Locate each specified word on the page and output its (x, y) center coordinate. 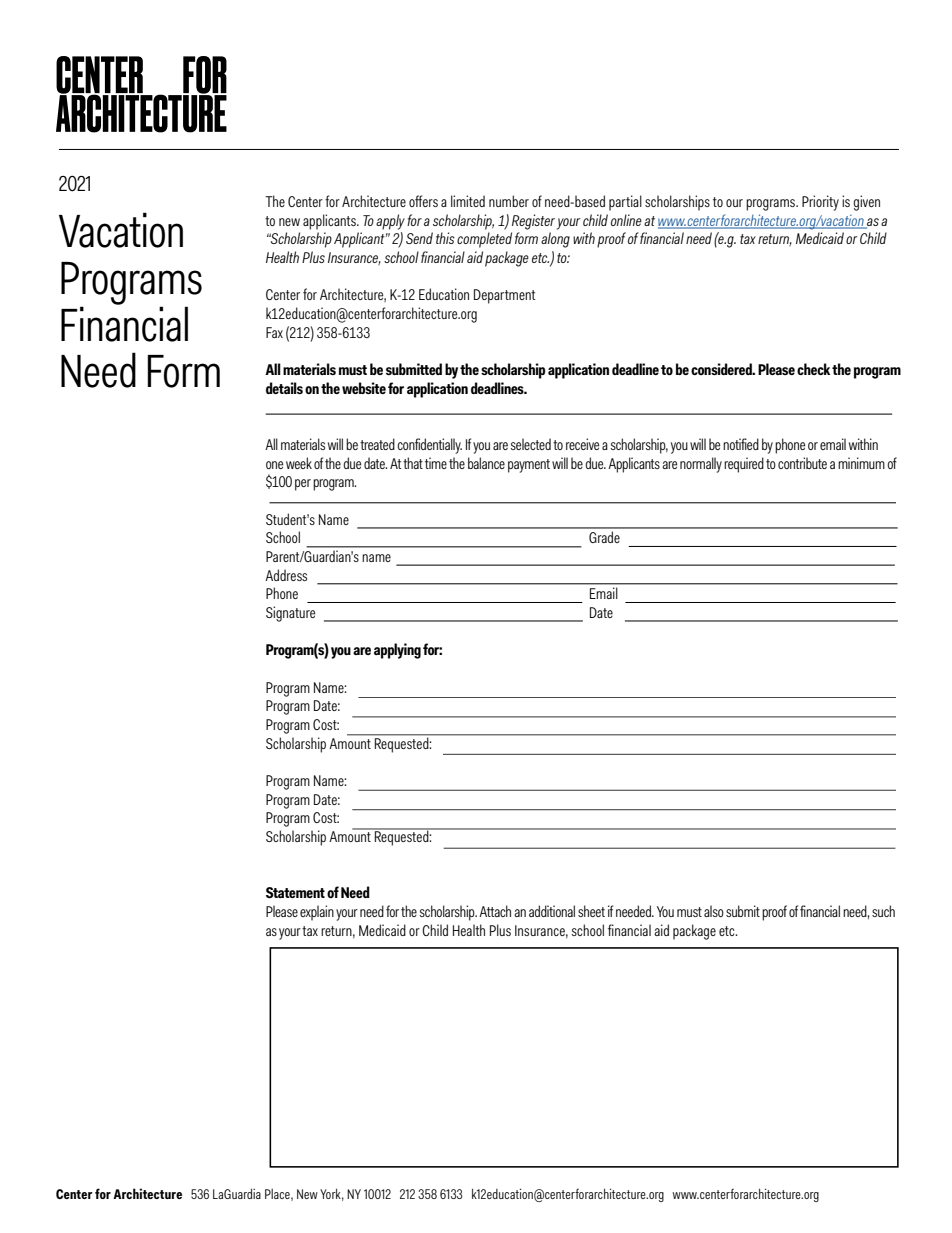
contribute (802, 463)
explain (317, 913)
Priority (820, 203)
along (555, 240)
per (303, 485)
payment (529, 466)
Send (419, 238)
